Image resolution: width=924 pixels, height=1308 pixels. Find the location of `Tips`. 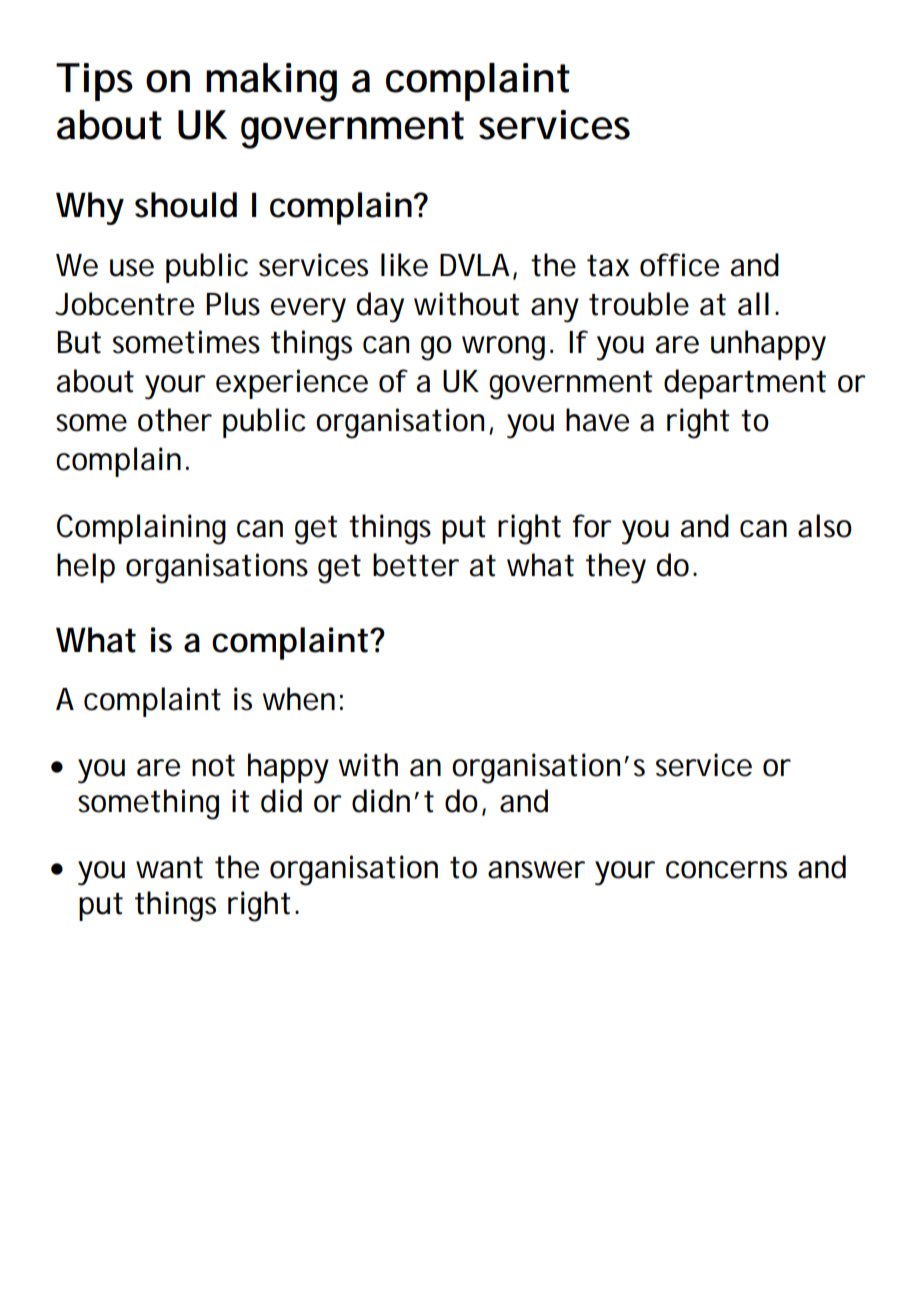

Tips is located at coordinates (94, 82).
